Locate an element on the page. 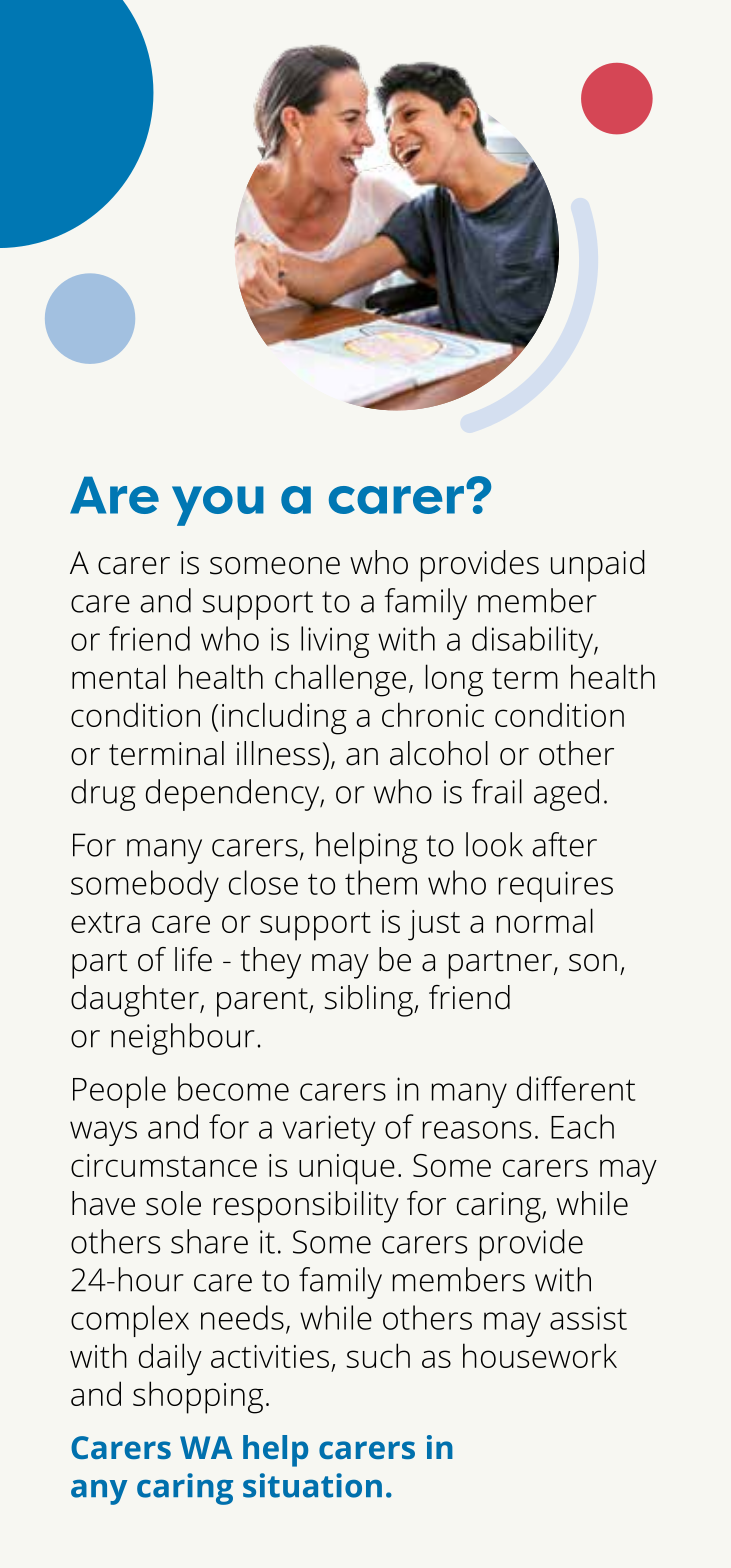 The image size is (731, 1568). situation is located at coordinates (312, 1485).
